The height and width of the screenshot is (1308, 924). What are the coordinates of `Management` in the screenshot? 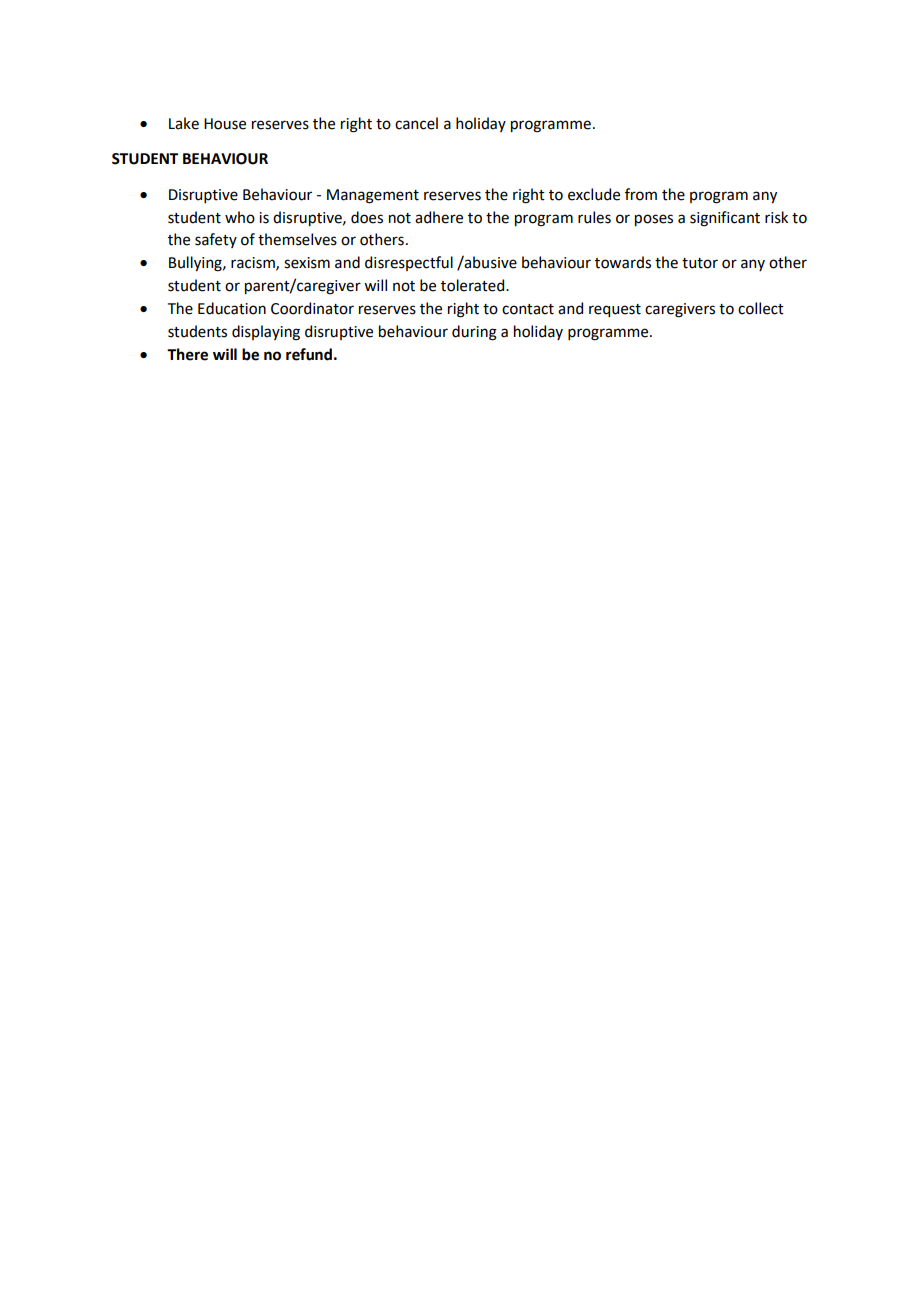 It's located at (373, 196).
